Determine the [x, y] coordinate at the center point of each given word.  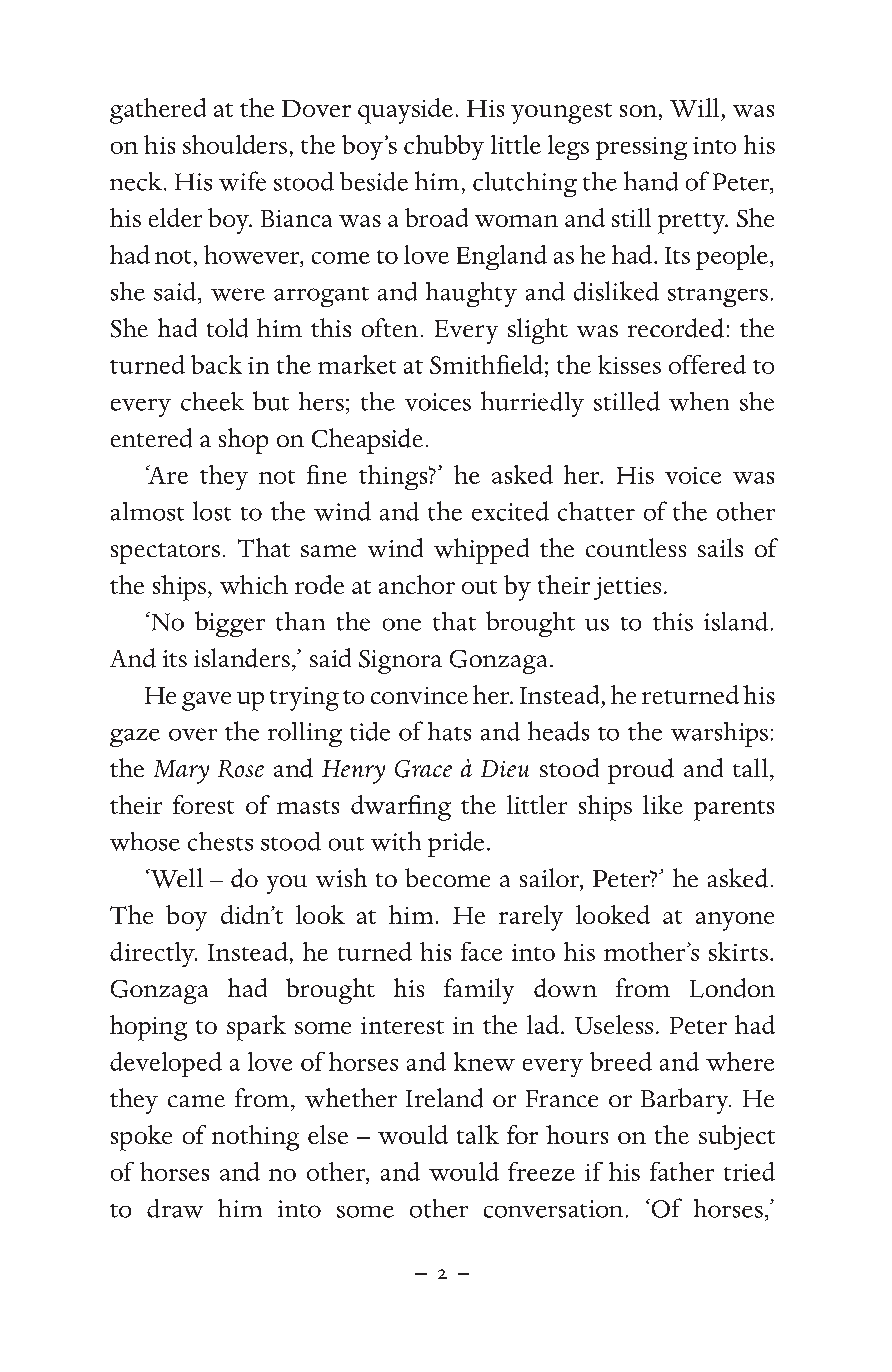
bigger [230, 624]
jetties [627, 588]
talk [478, 1134]
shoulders [235, 144]
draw [175, 1208]
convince [419, 695]
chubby [444, 147]
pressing [641, 148]
